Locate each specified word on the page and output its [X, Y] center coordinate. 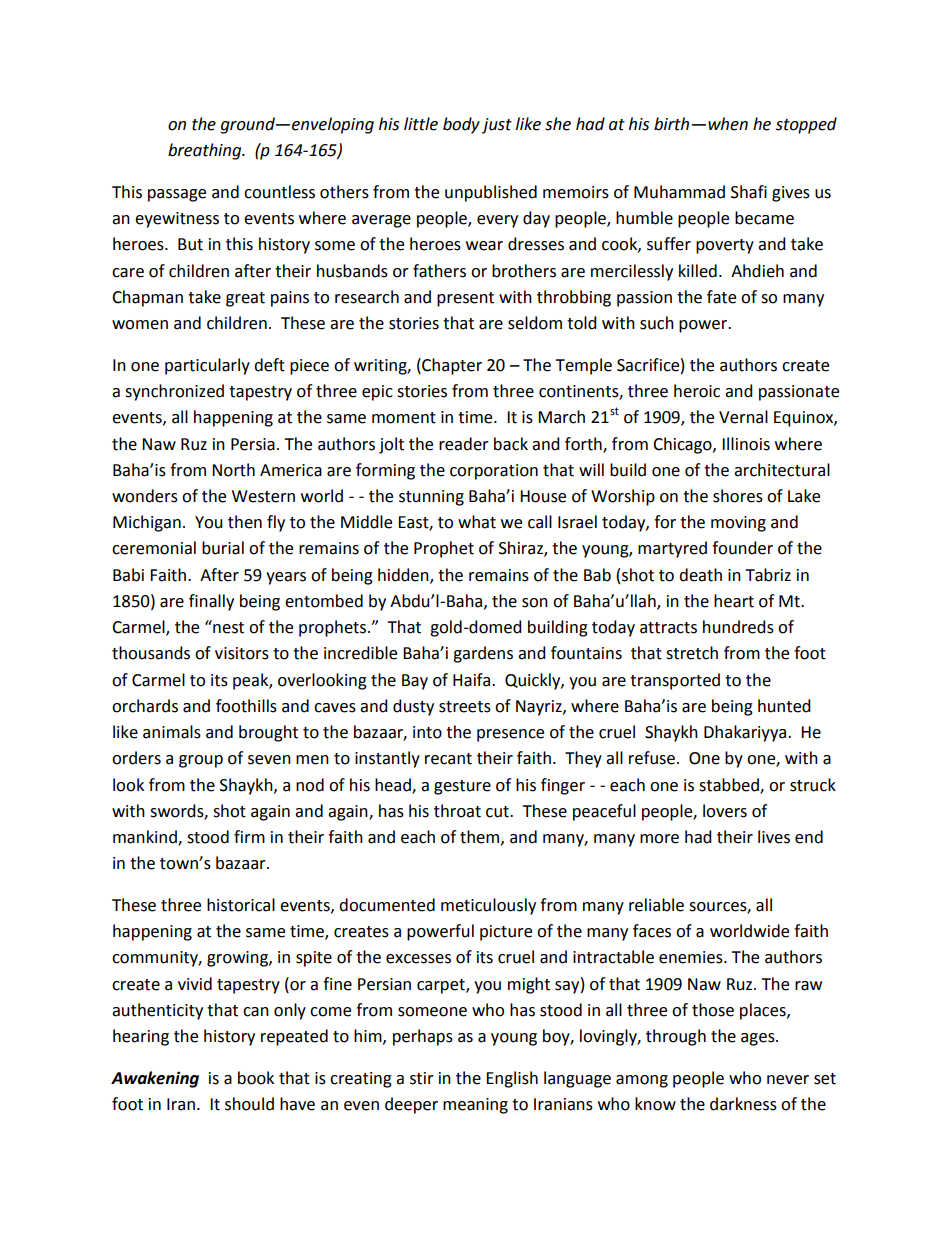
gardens [483, 654]
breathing [206, 151]
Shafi [749, 192]
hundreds [738, 627]
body [461, 125]
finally [211, 602]
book [256, 1078]
